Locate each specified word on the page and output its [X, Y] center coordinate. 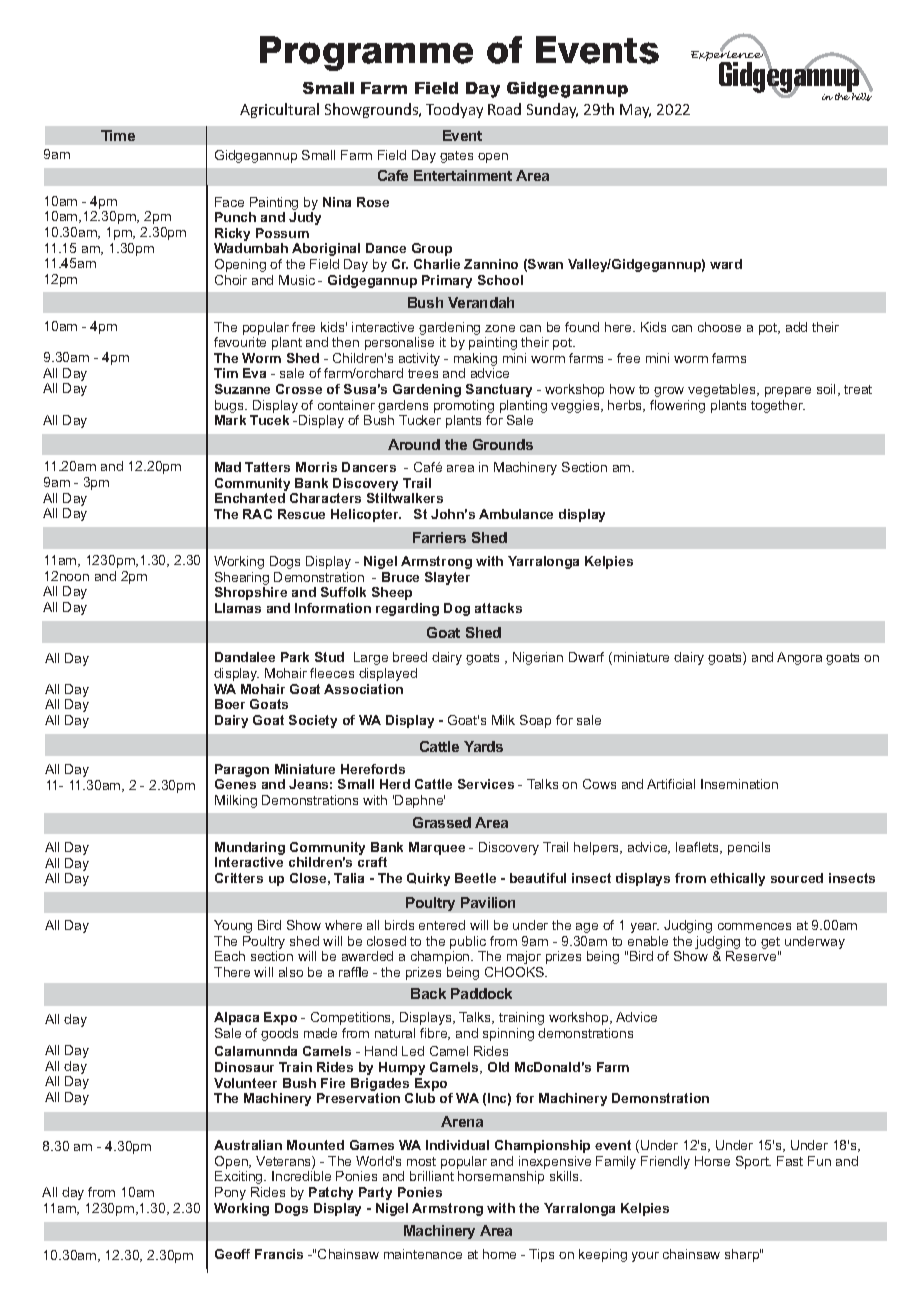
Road [504, 109]
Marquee [437, 848]
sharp [743, 1255]
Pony [230, 1193]
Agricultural [279, 110]
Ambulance [516, 514]
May [635, 111]
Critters [239, 878]
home [499, 1254]
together [778, 406]
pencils [749, 848]
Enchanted [250, 498]
